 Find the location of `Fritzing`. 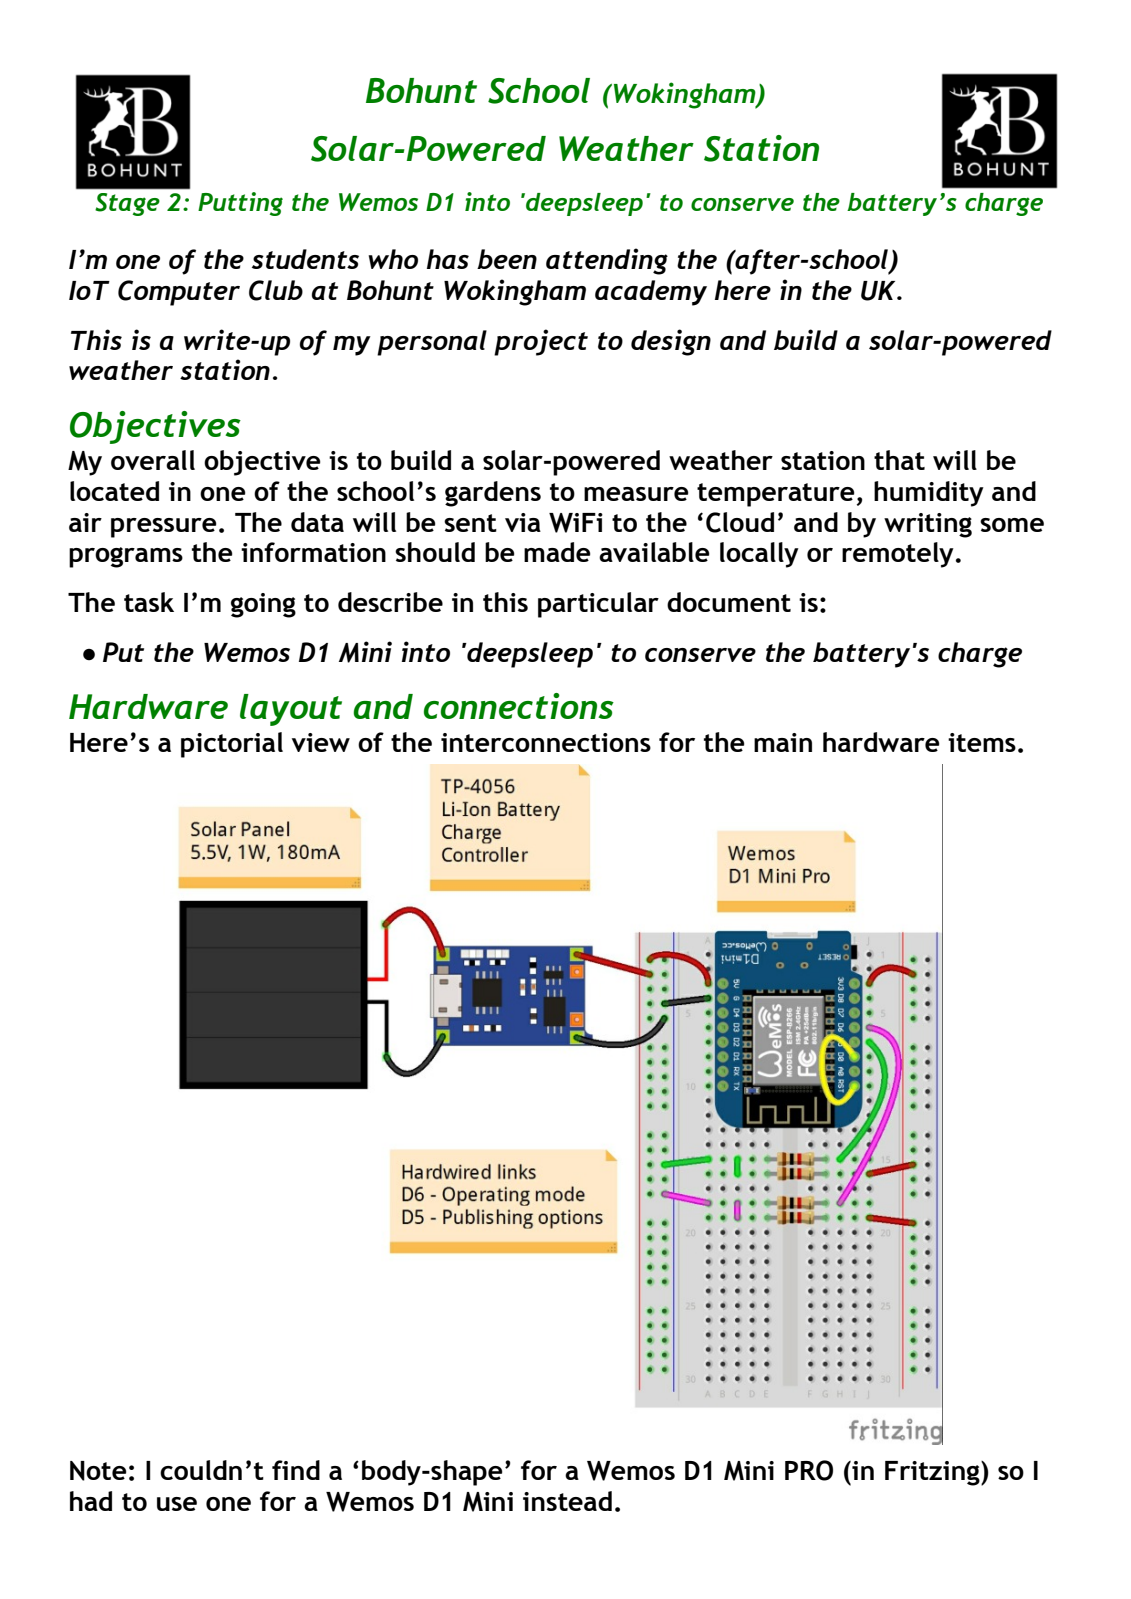

Fritzing is located at coordinates (933, 1473).
